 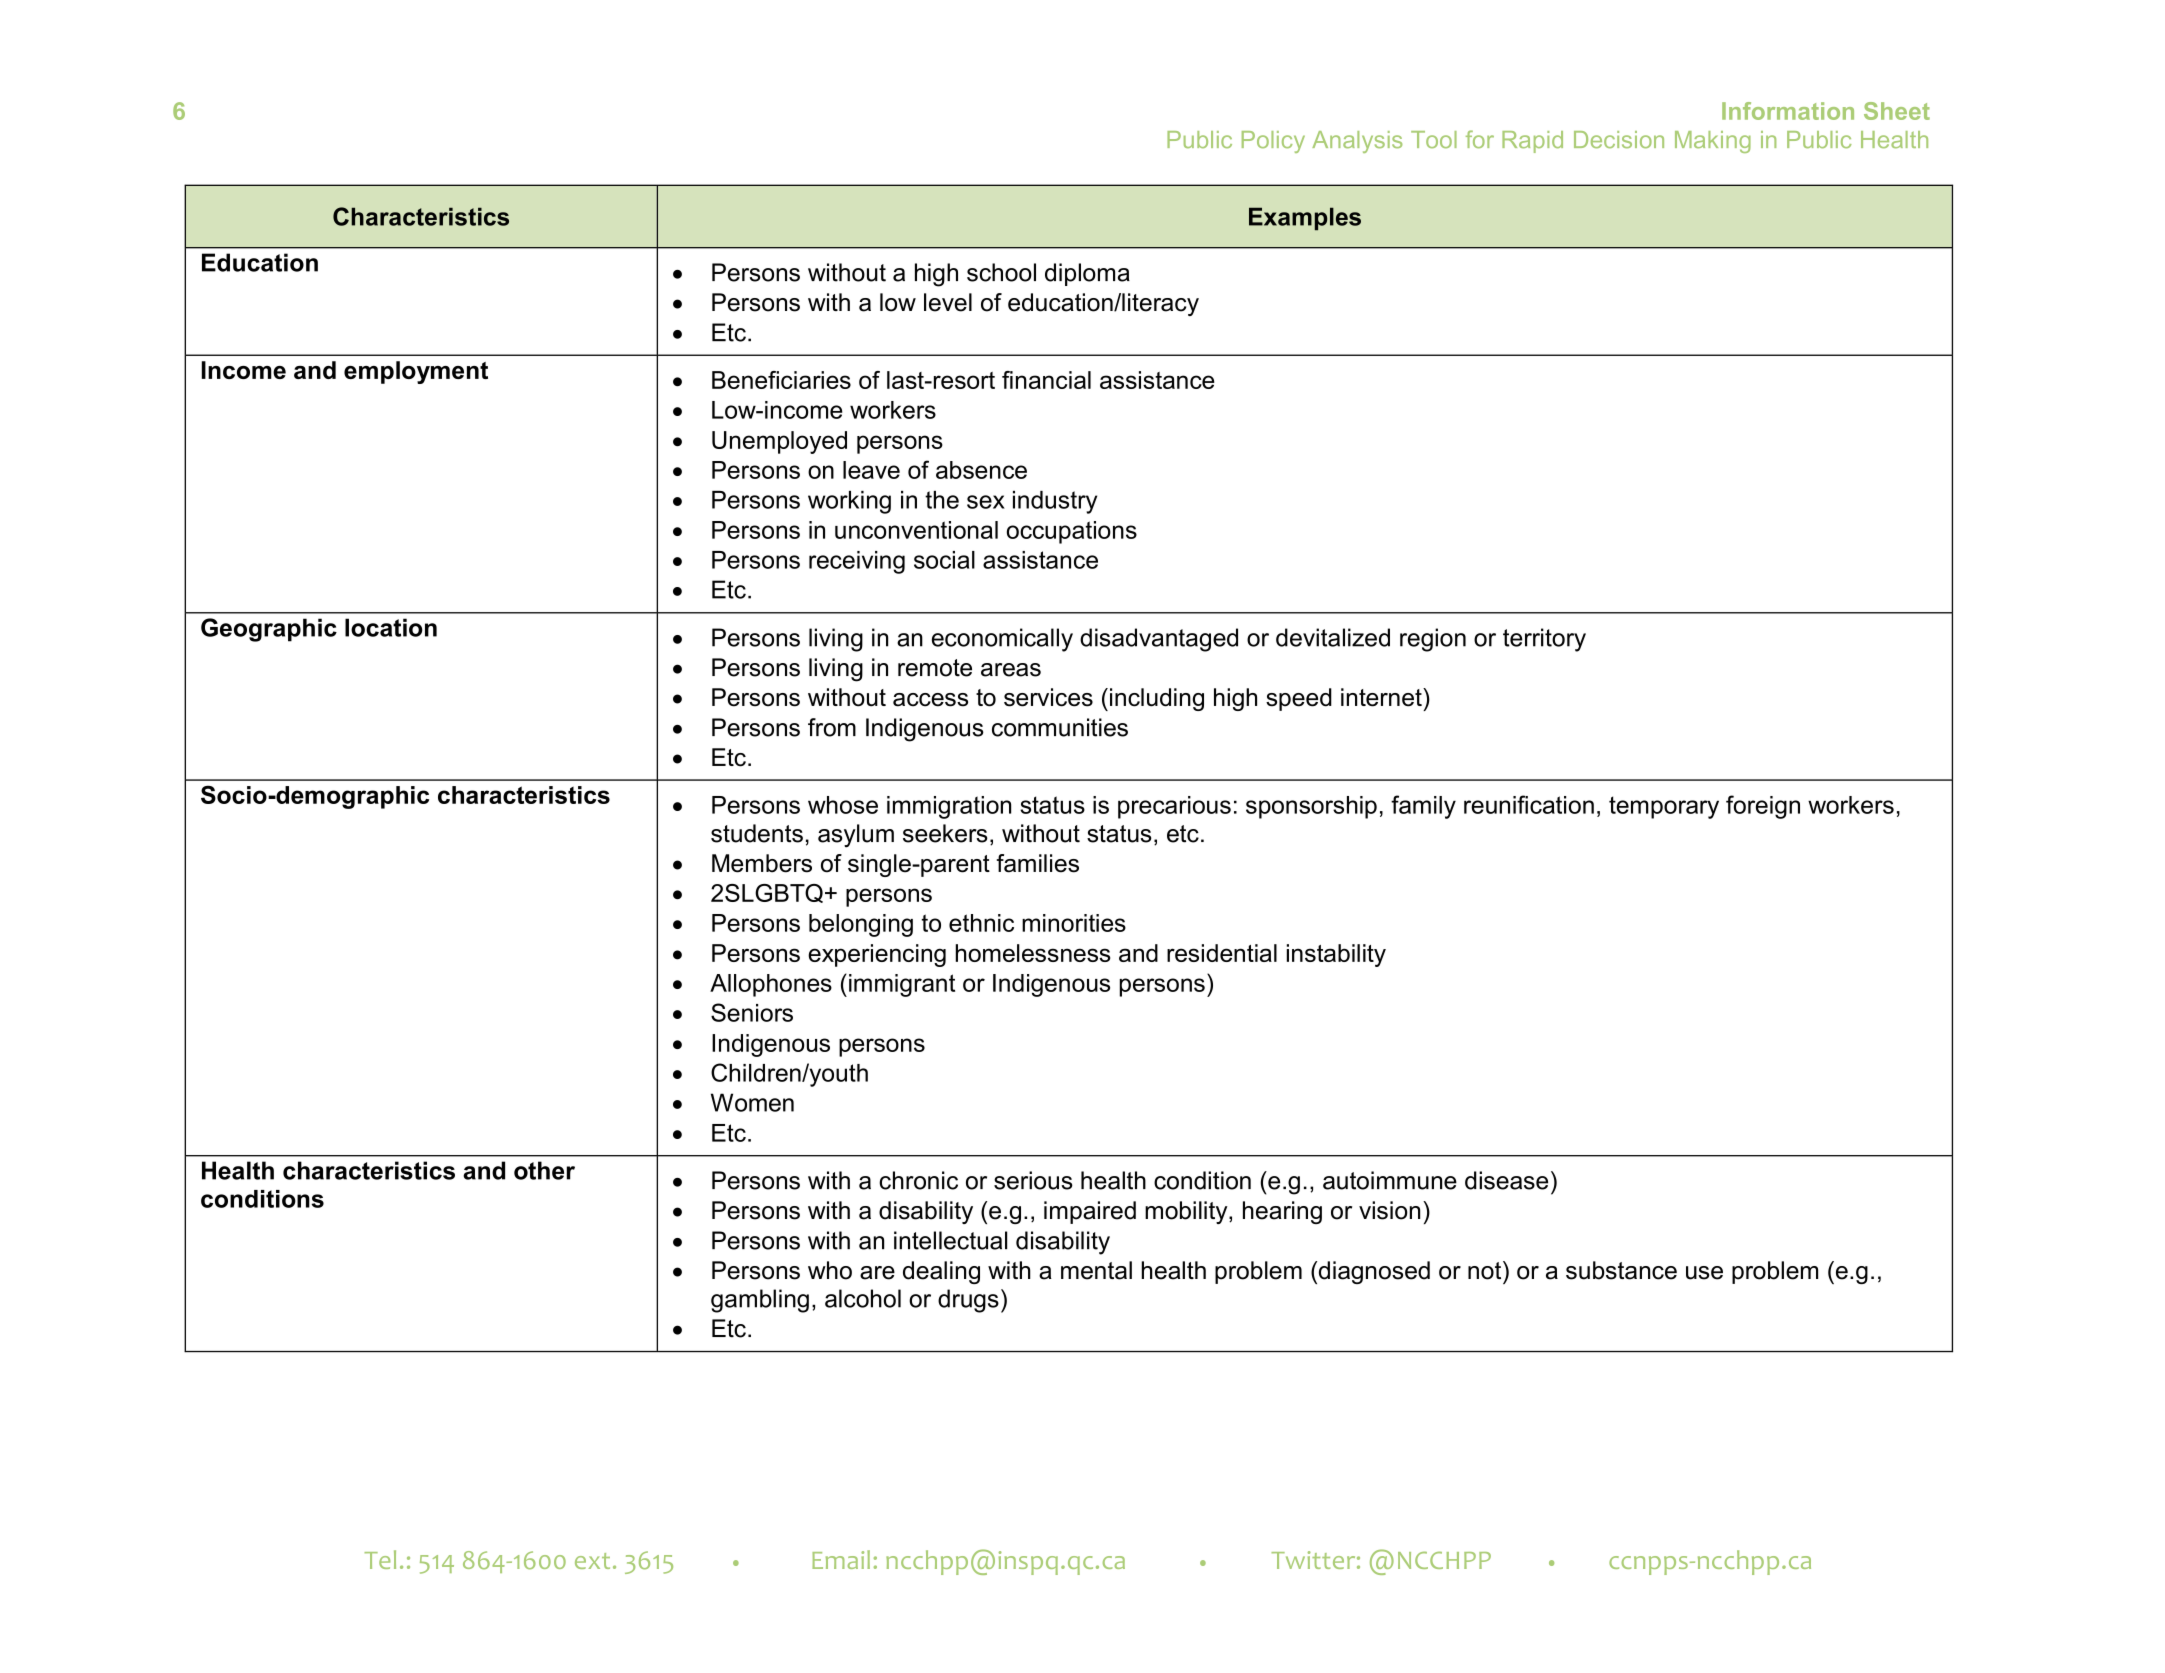 What do you see at coordinates (1273, 142) in the screenshot?
I see `Policy` at bounding box center [1273, 142].
